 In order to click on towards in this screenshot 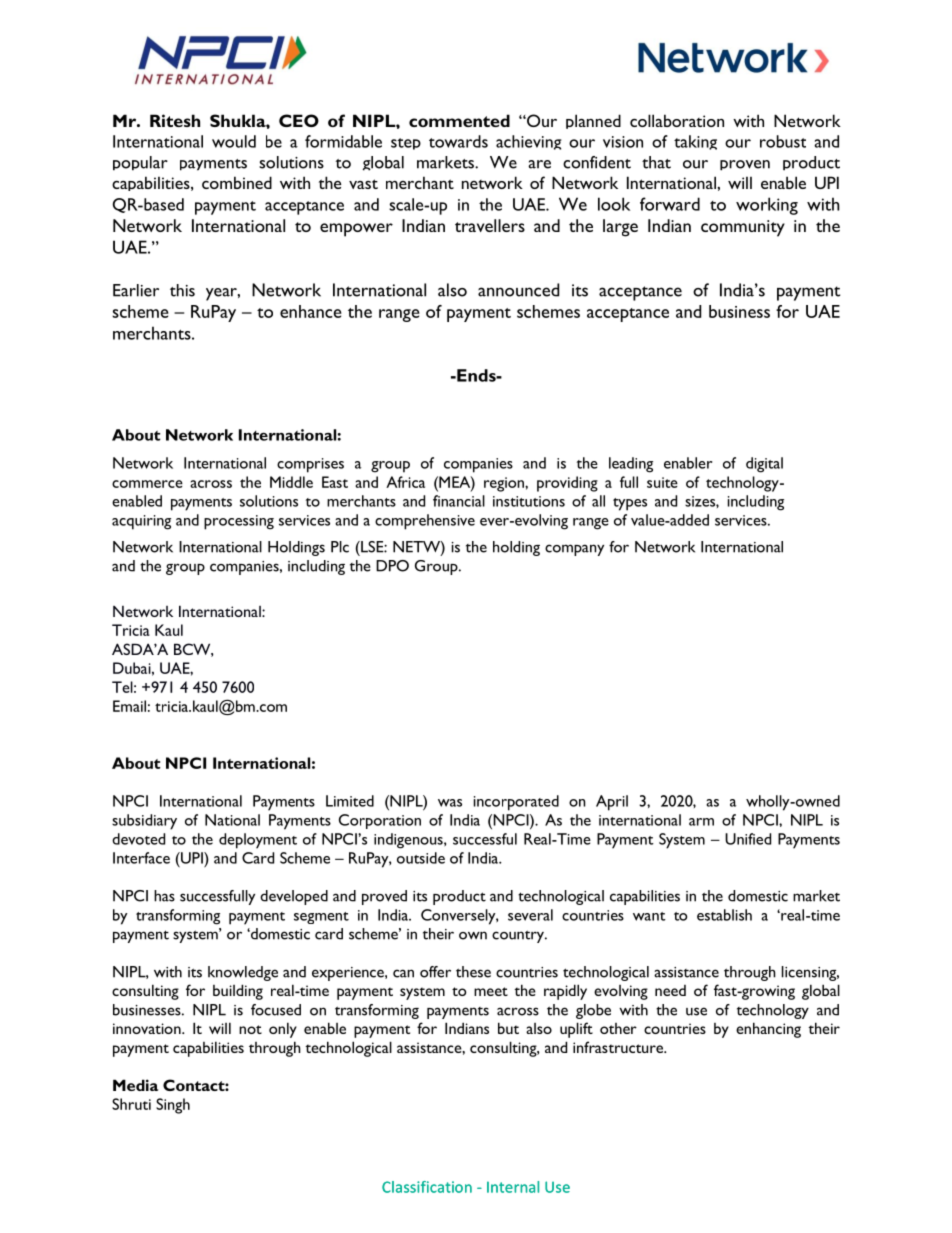, I will do `click(458, 141)`.
